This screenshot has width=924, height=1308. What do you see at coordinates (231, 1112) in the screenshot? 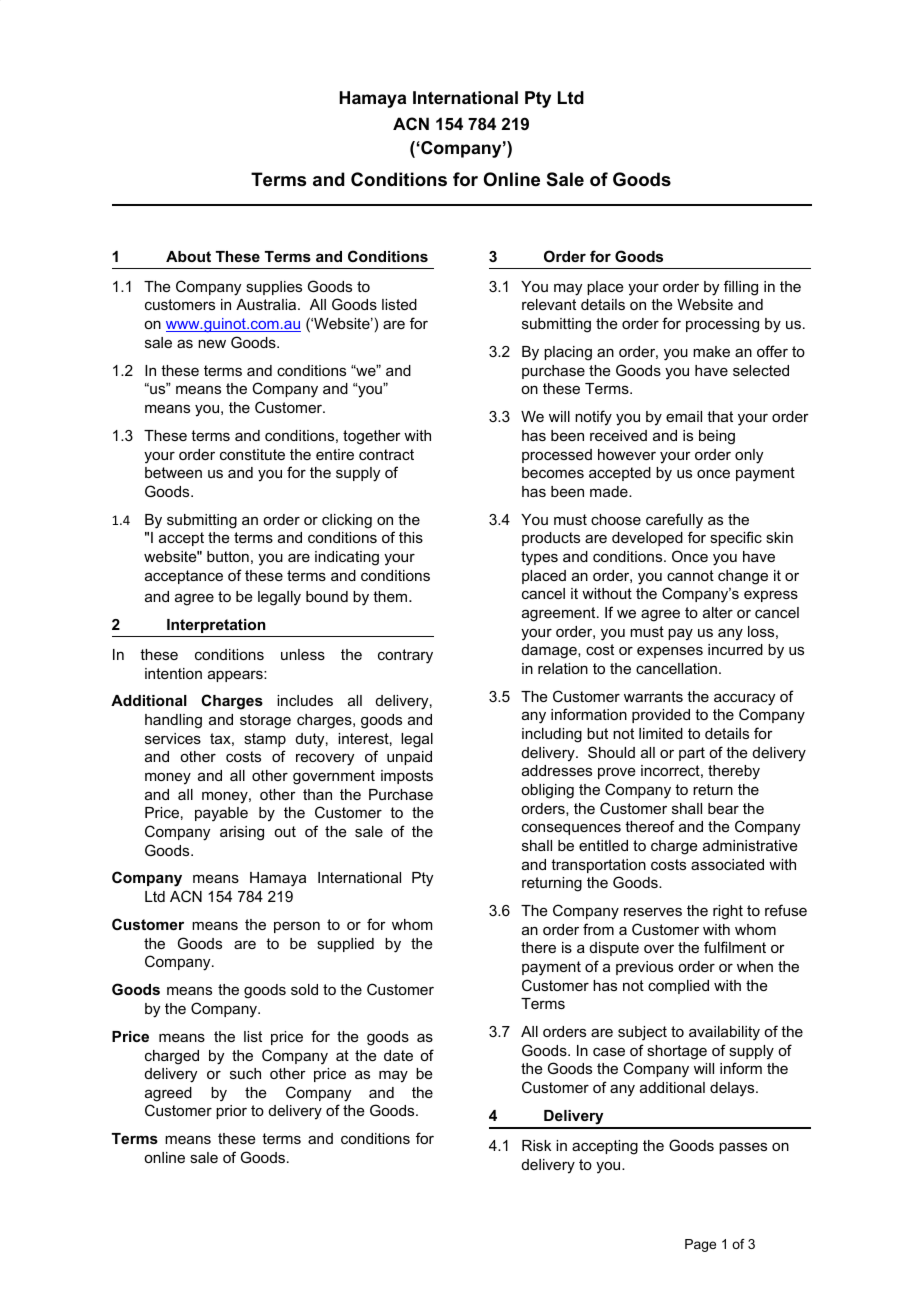
I see `prior` at bounding box center [231, 1112].
